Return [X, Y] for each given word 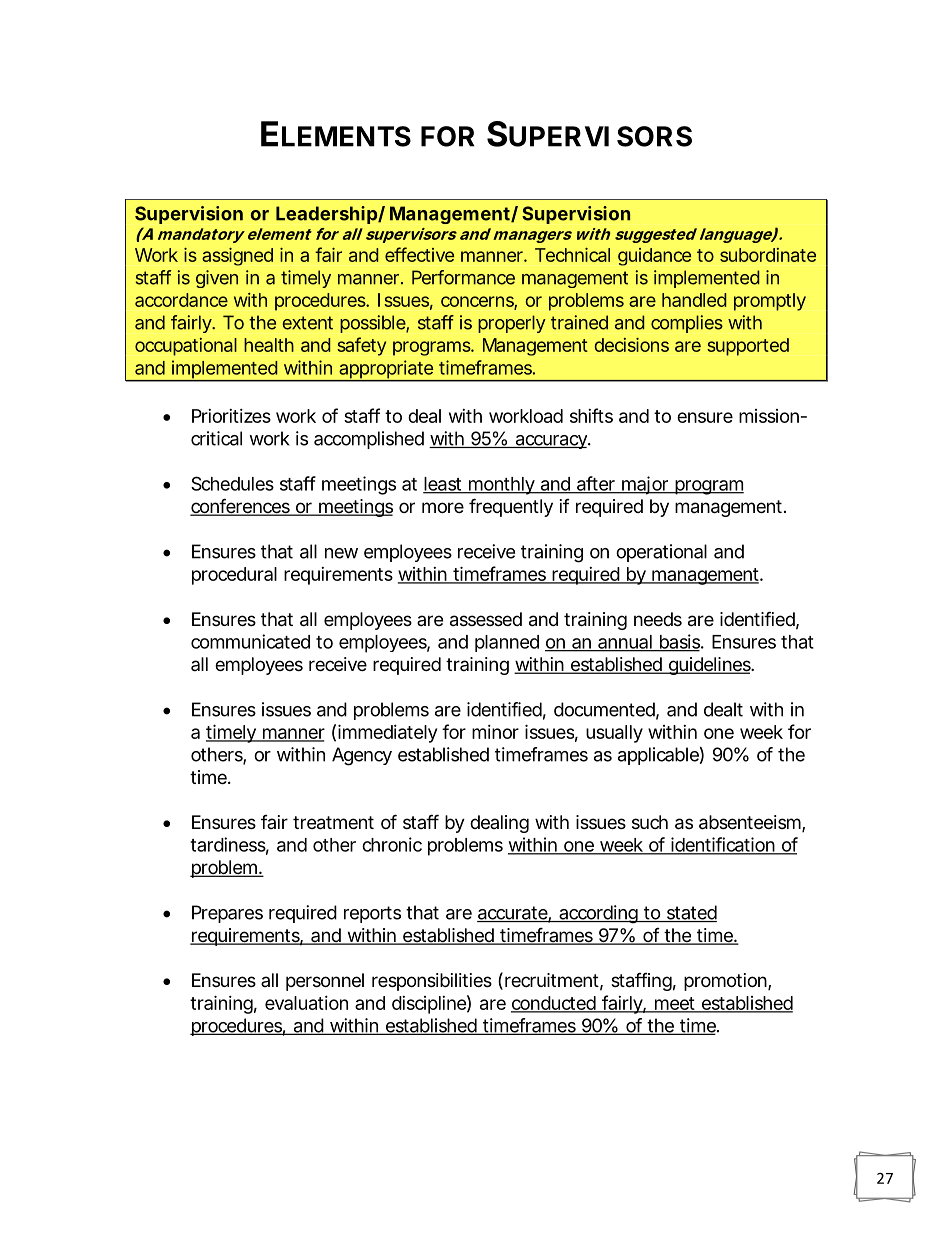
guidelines [709, 666]
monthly [501, 486]
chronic [392, 844]
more [443, 507]
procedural [234, 576]
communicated [250, 641]
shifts [591, 415]
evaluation [306, 1003]
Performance [463, 277]
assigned [237, 257]
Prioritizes [231, 416]
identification [723, 845]
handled [694, 300]
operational [661, 553]
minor [495, 732]
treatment [333, 823]
